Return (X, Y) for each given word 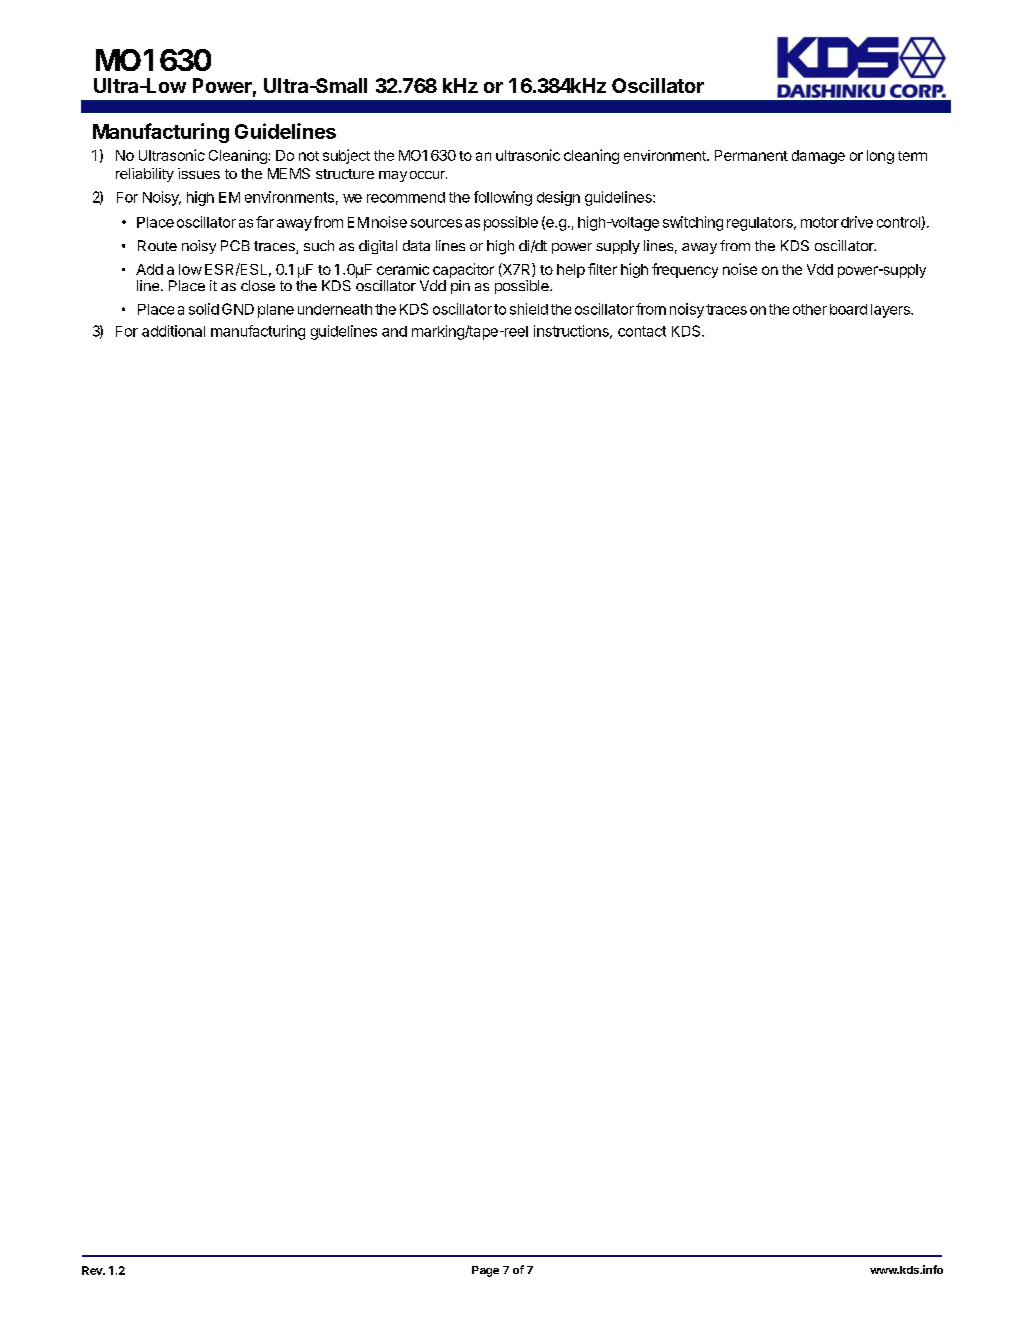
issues (199, 173)
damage (818, 157)
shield (529, 309)
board (848, 309)
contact (642, 331)
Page (485, 1271)
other (810, 309)
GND (238, 309)
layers (891, 311)
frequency (685, 270)
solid (204, 309)
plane (276, 311)
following (503, 198)
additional (173, 331)
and (394, 331)
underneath (335, 309)
